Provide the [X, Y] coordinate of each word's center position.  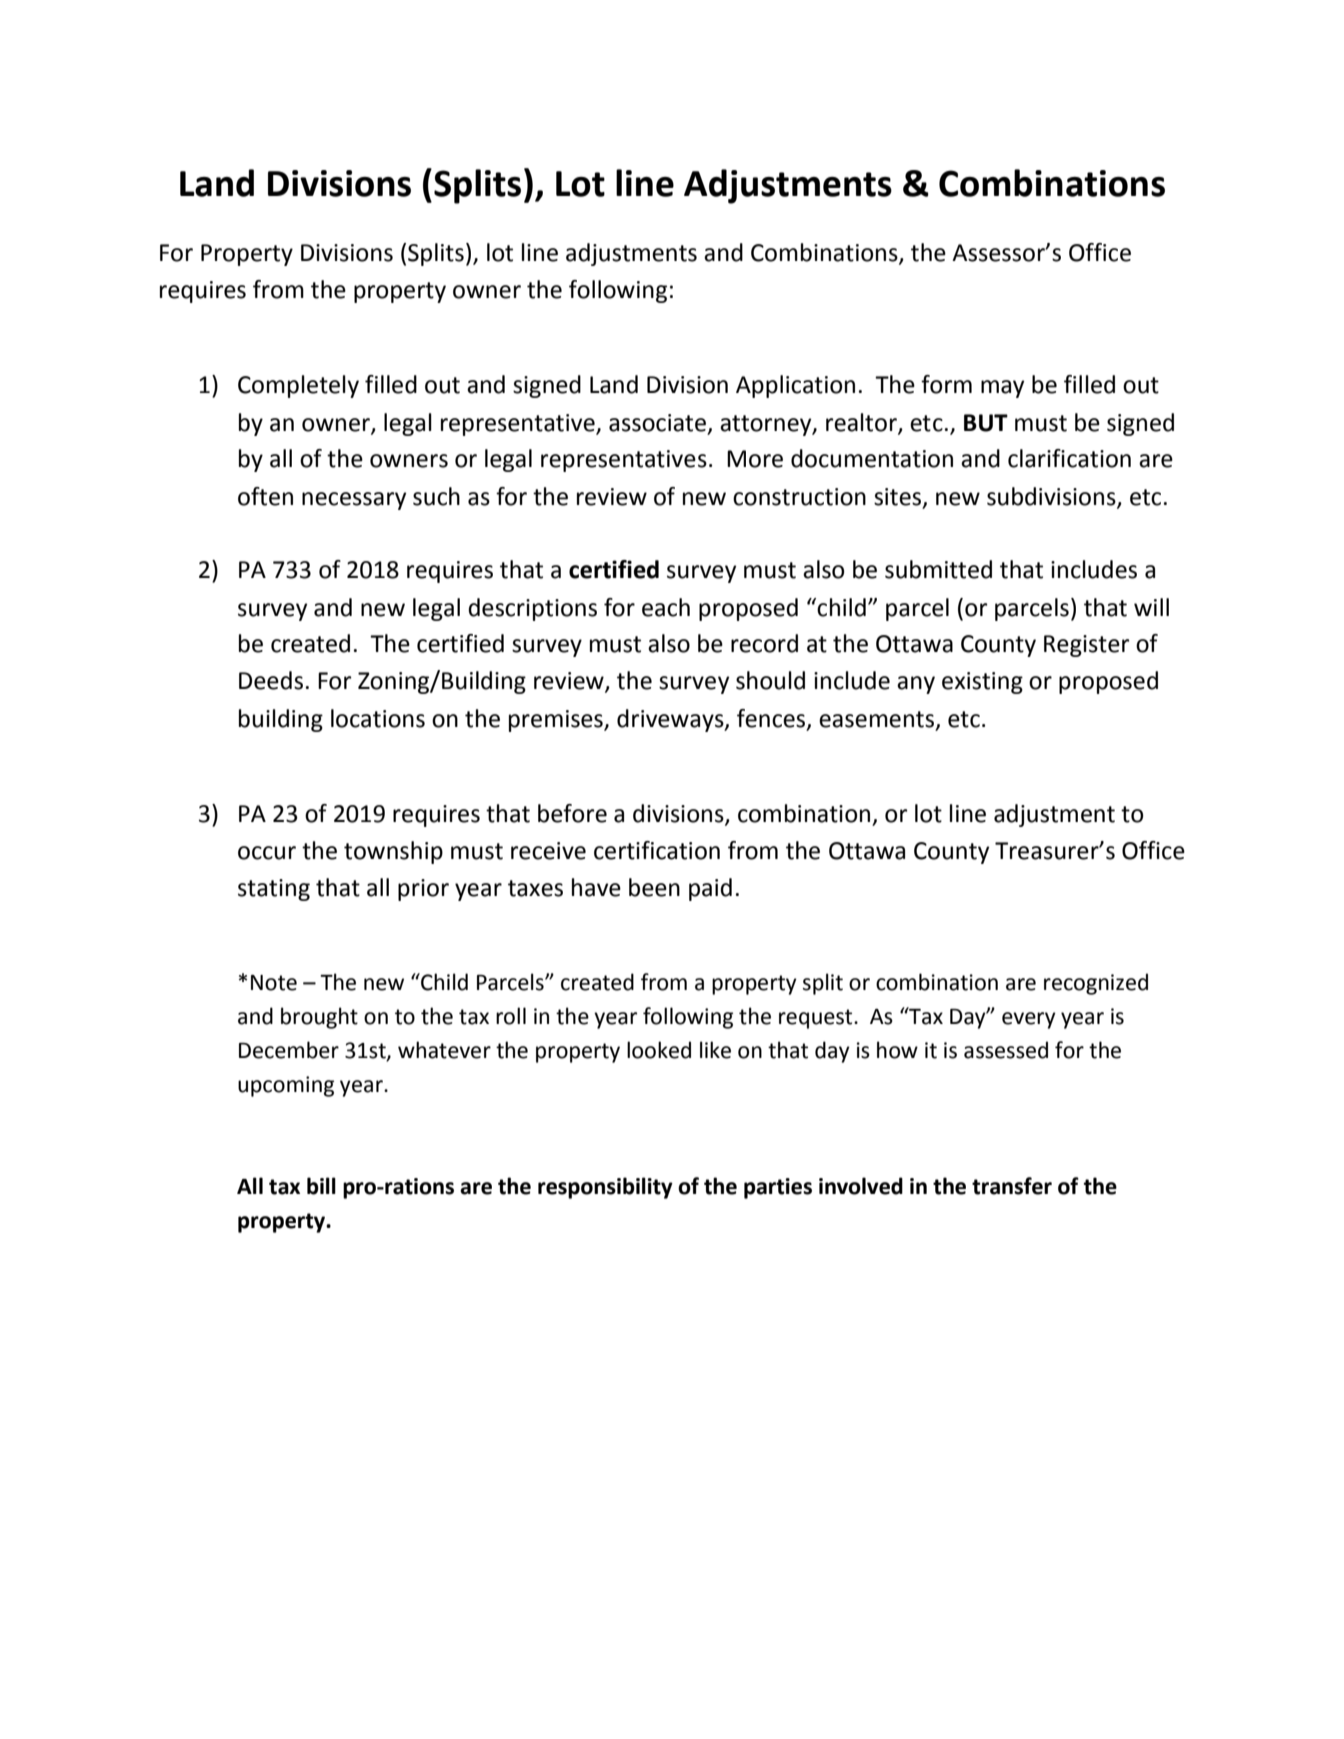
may [1002, 389]
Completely [298, 386]
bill [321, 1186]
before [572, 813]
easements [876, 719]
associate [657, 423]
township [393, 852]
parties [778, 1188]
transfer [1012, 1186]
